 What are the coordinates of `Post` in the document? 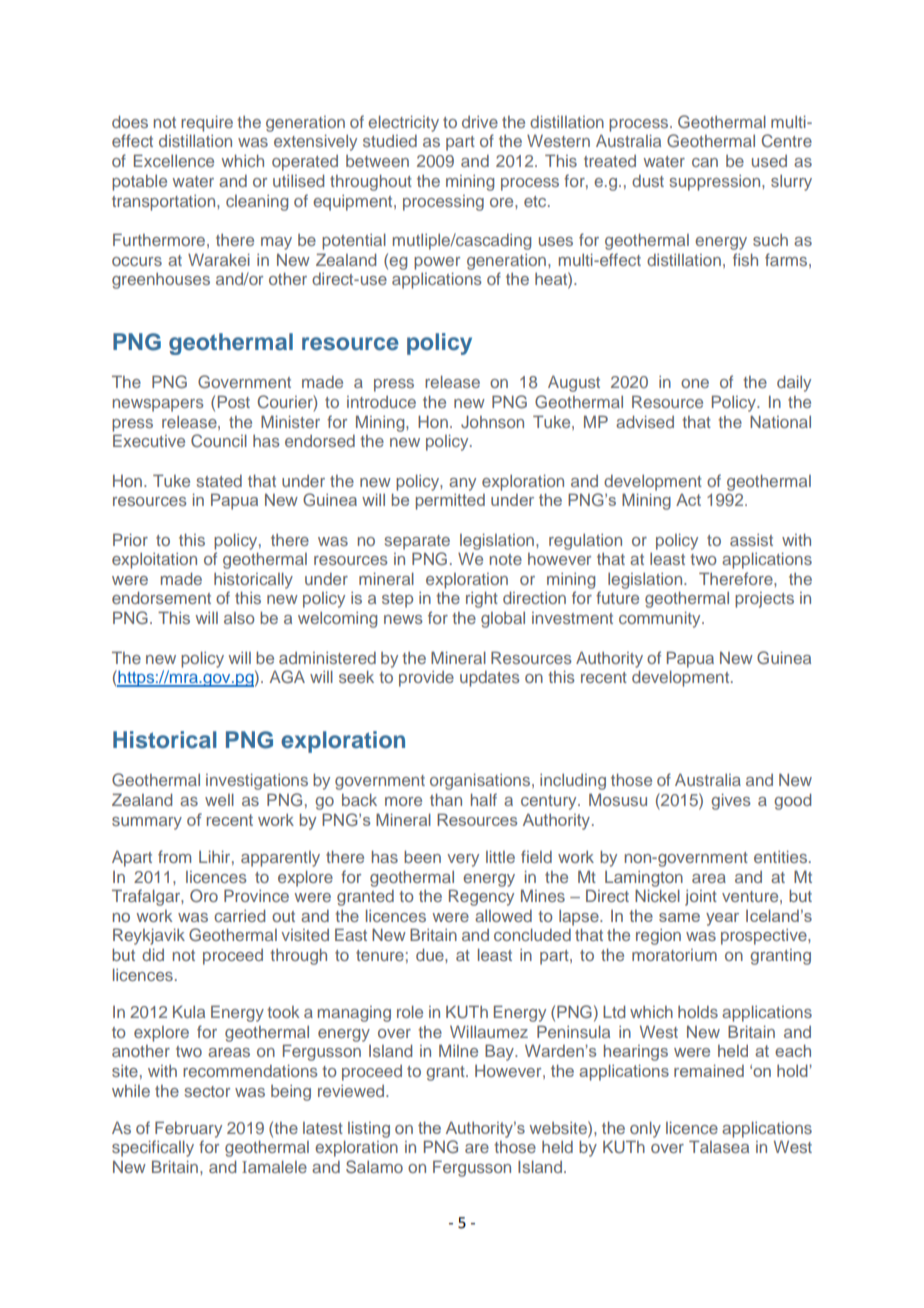 It's located at (234, 401).
